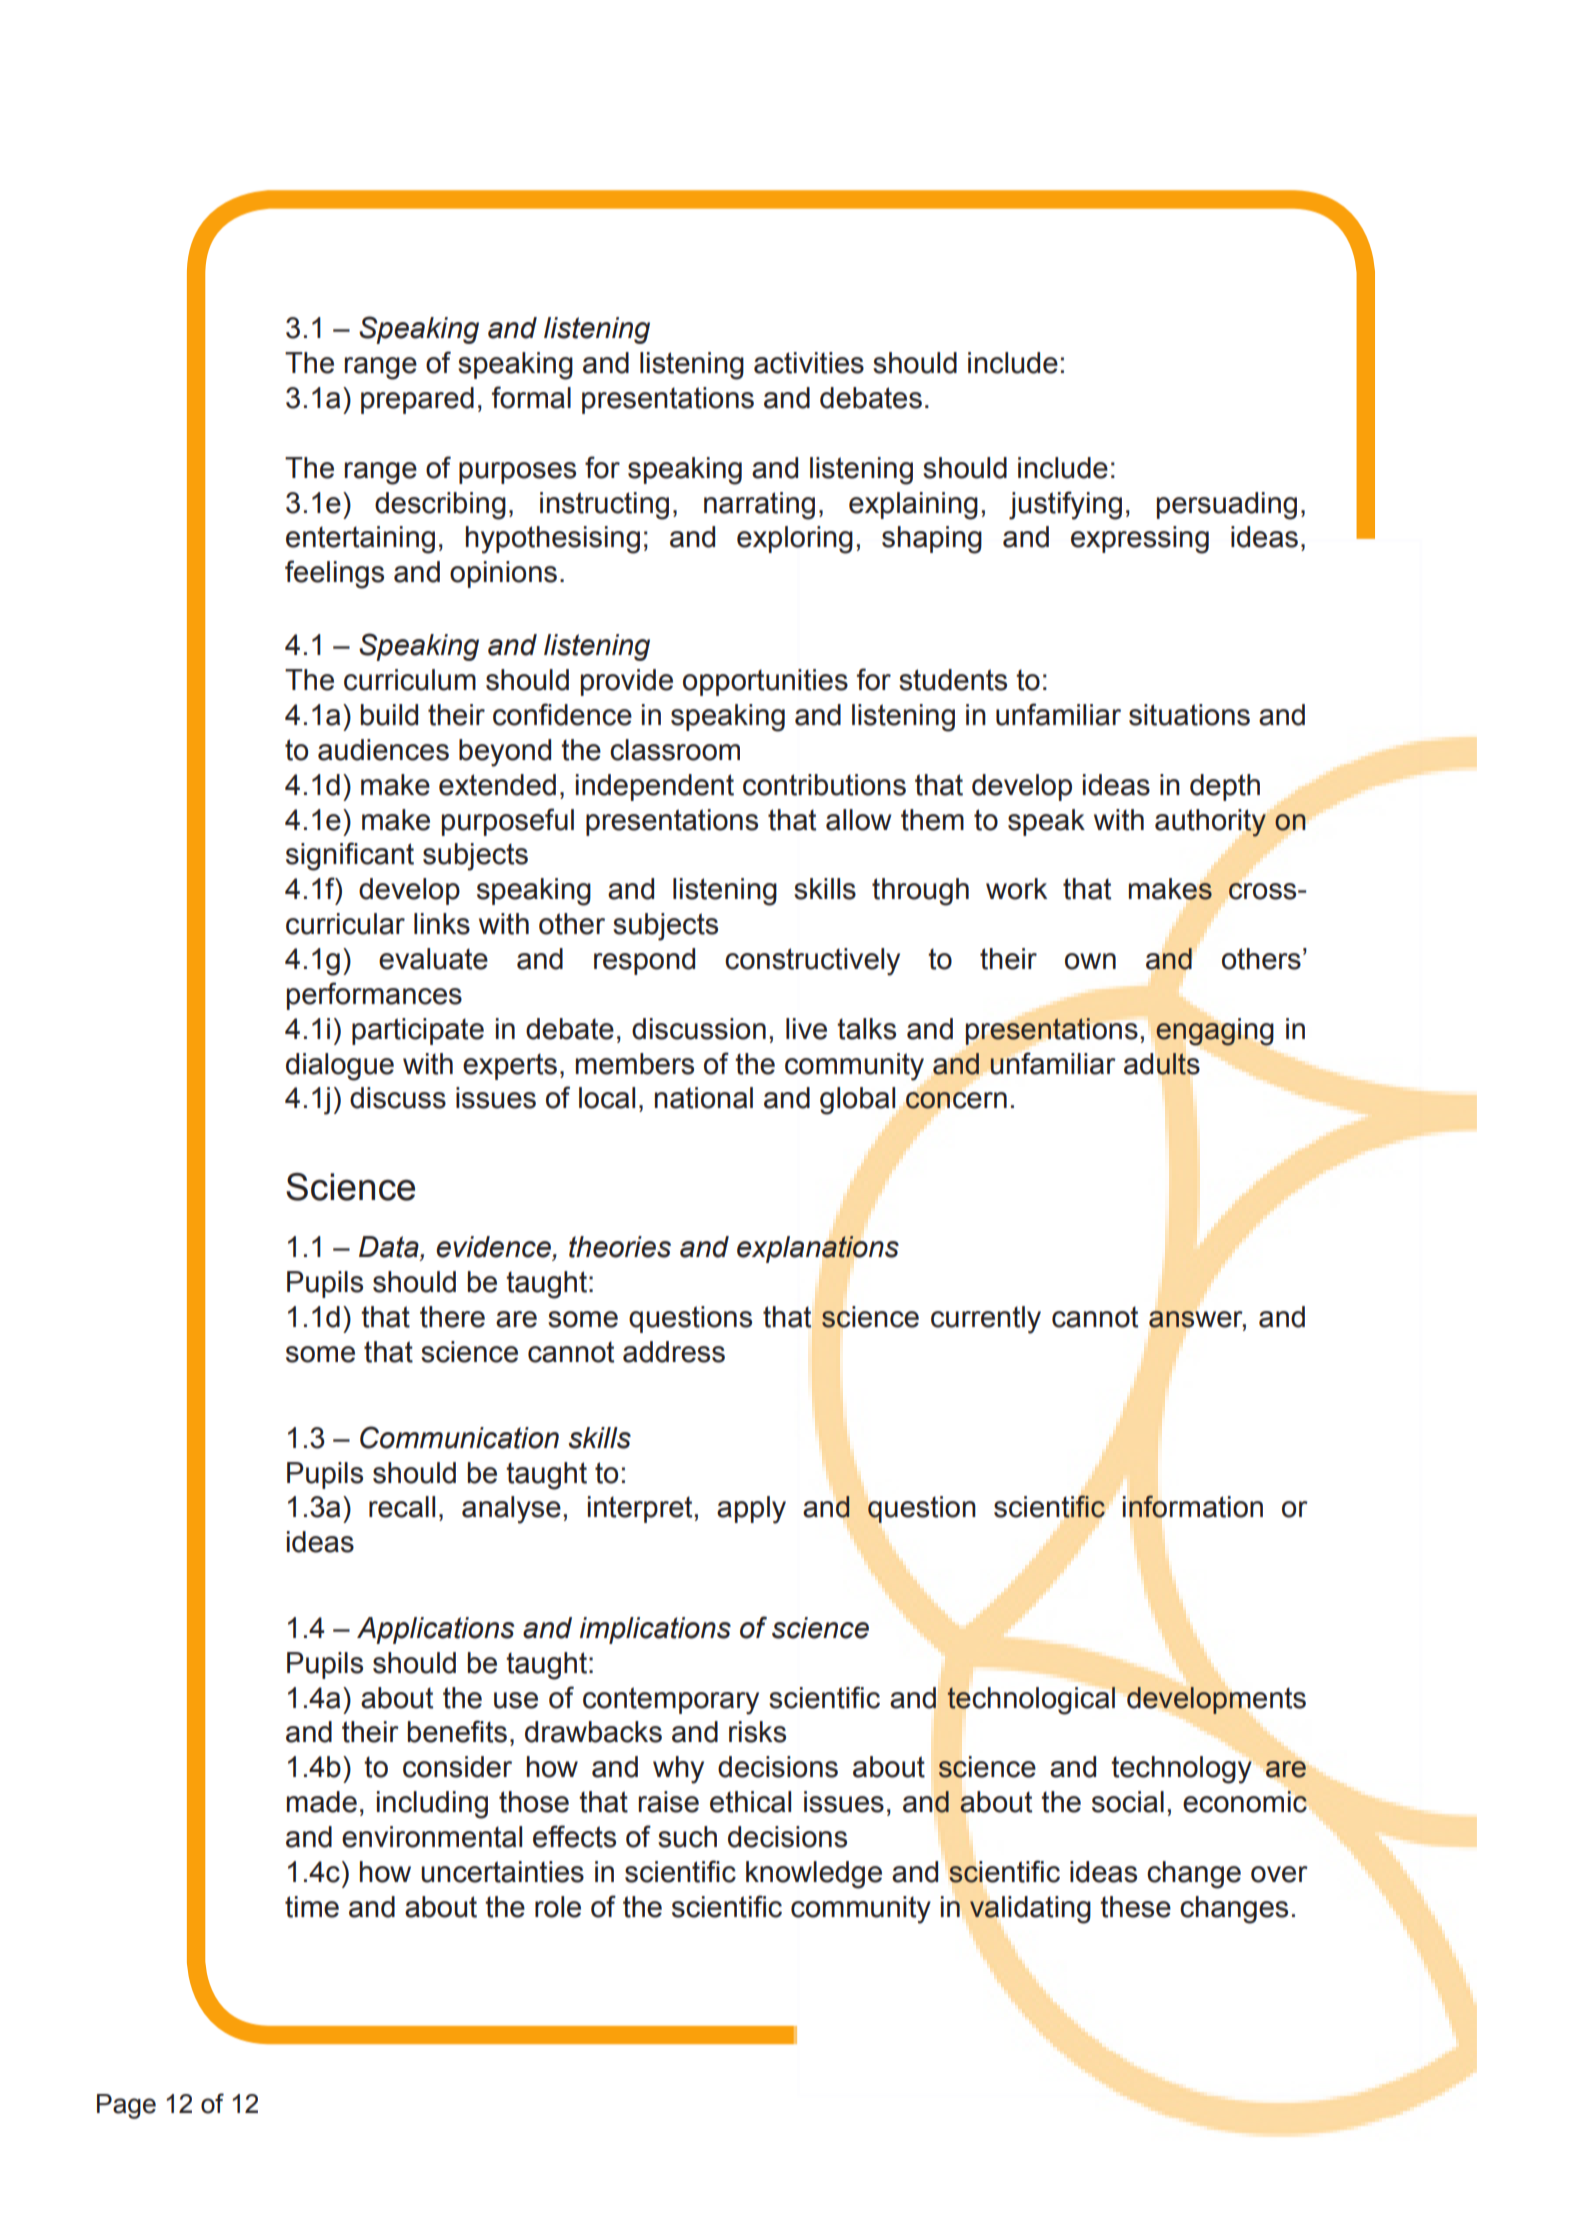 The width and height of the screenshot is (1572, 2224). What do you see at coordinates (126, 2106) in the screenshot?
I see `Page` at bounding box center [126, 2106].
